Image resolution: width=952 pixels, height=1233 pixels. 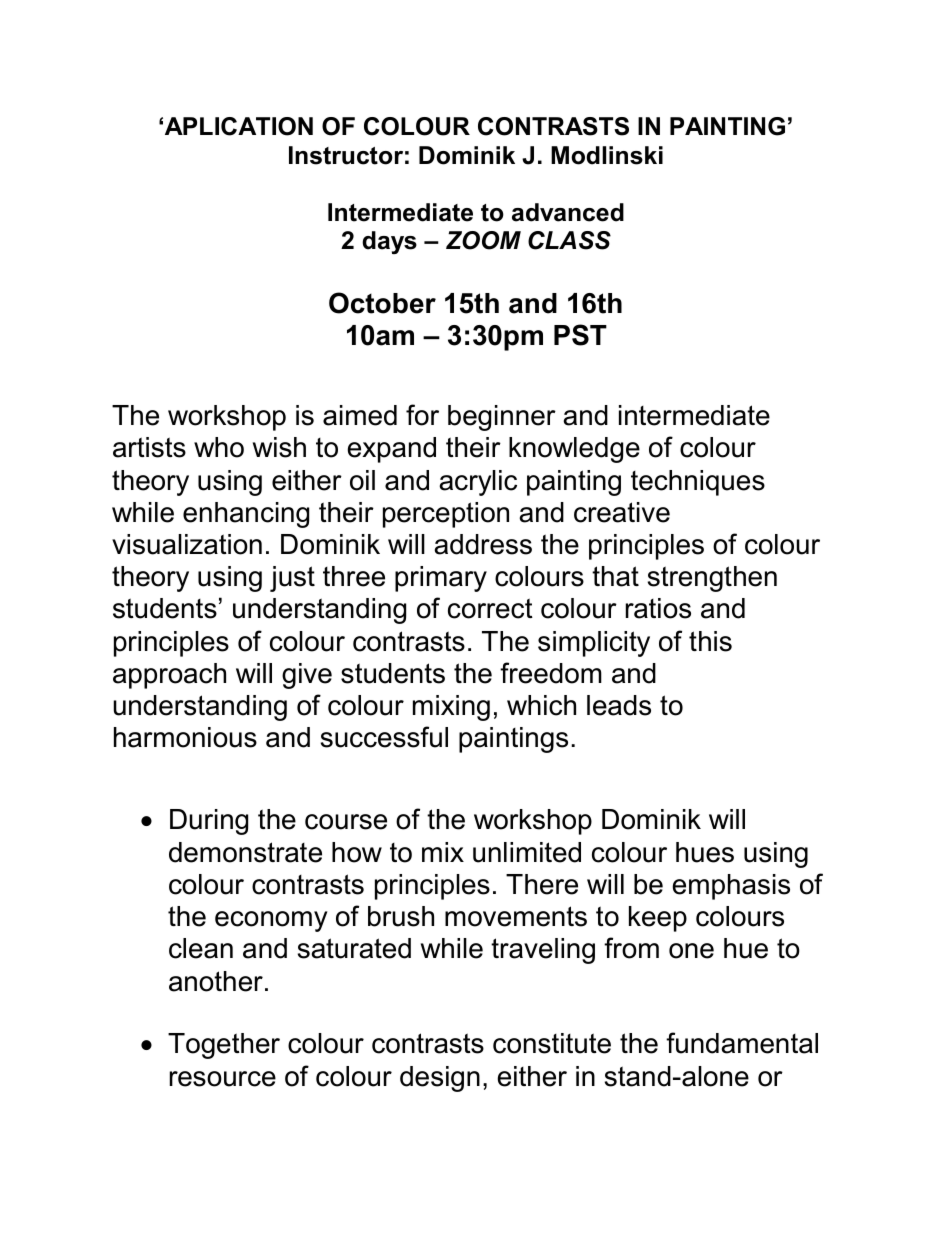 What do you see at coordinates (389, 242) in the screenshot?
I see `days` at bounding box center [389, 242].
